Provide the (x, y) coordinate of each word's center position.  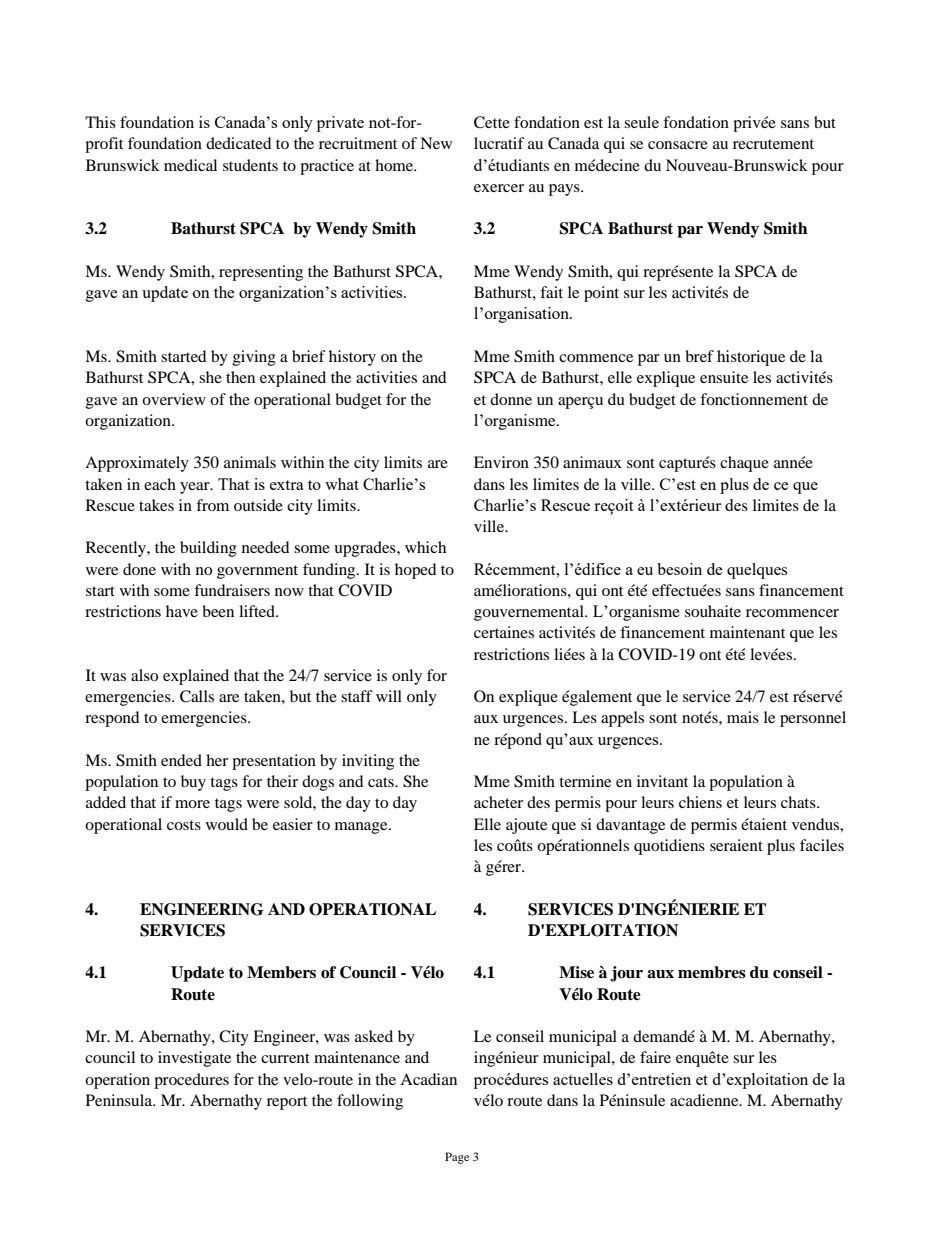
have (182, 611)
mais (743, 717)
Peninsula (120, 1100)
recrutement (773, 144)
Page (457, 1158)
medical (190, 165)
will (389, 696)
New (436, 143)
